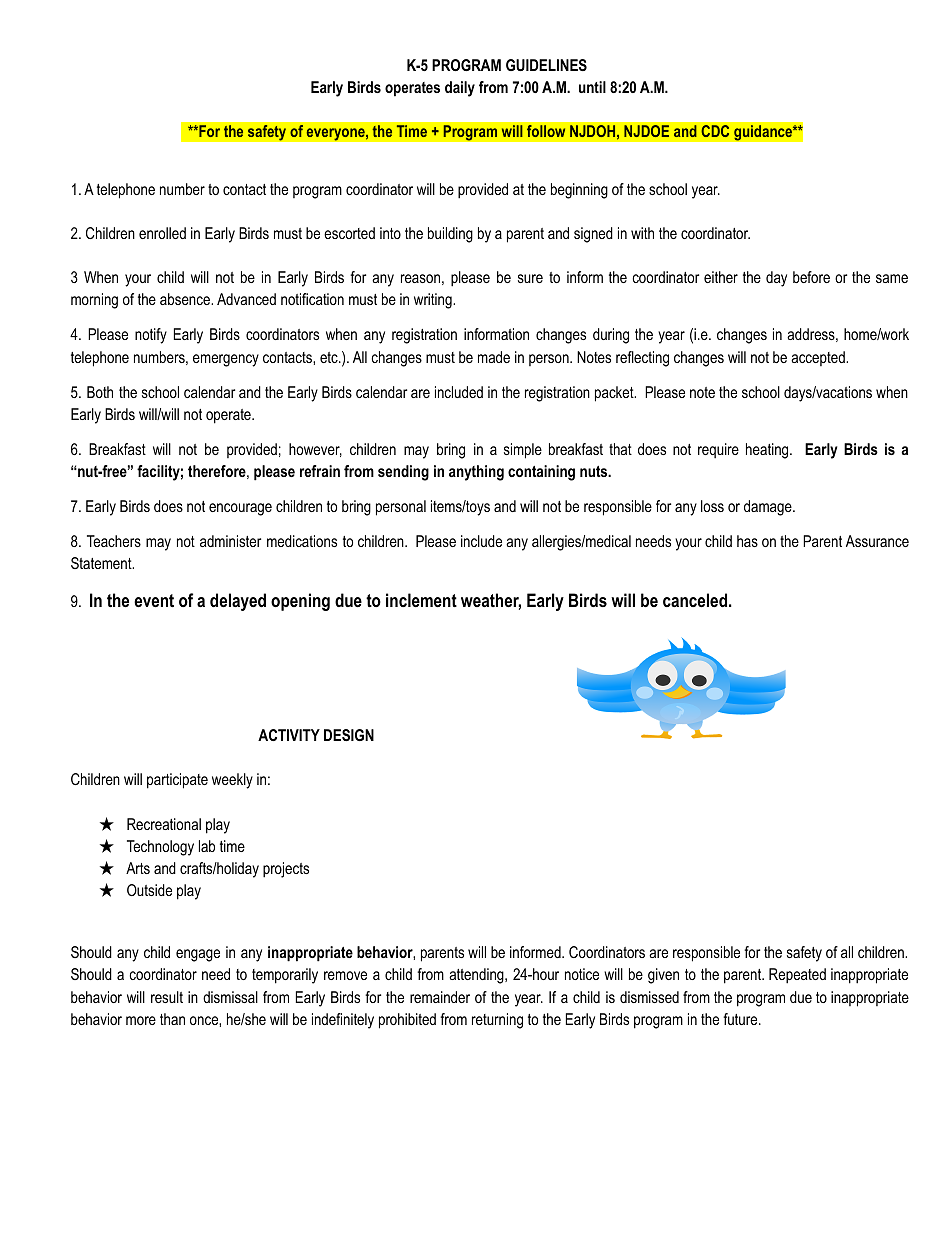  I want to click on result, so click(167, 997).
